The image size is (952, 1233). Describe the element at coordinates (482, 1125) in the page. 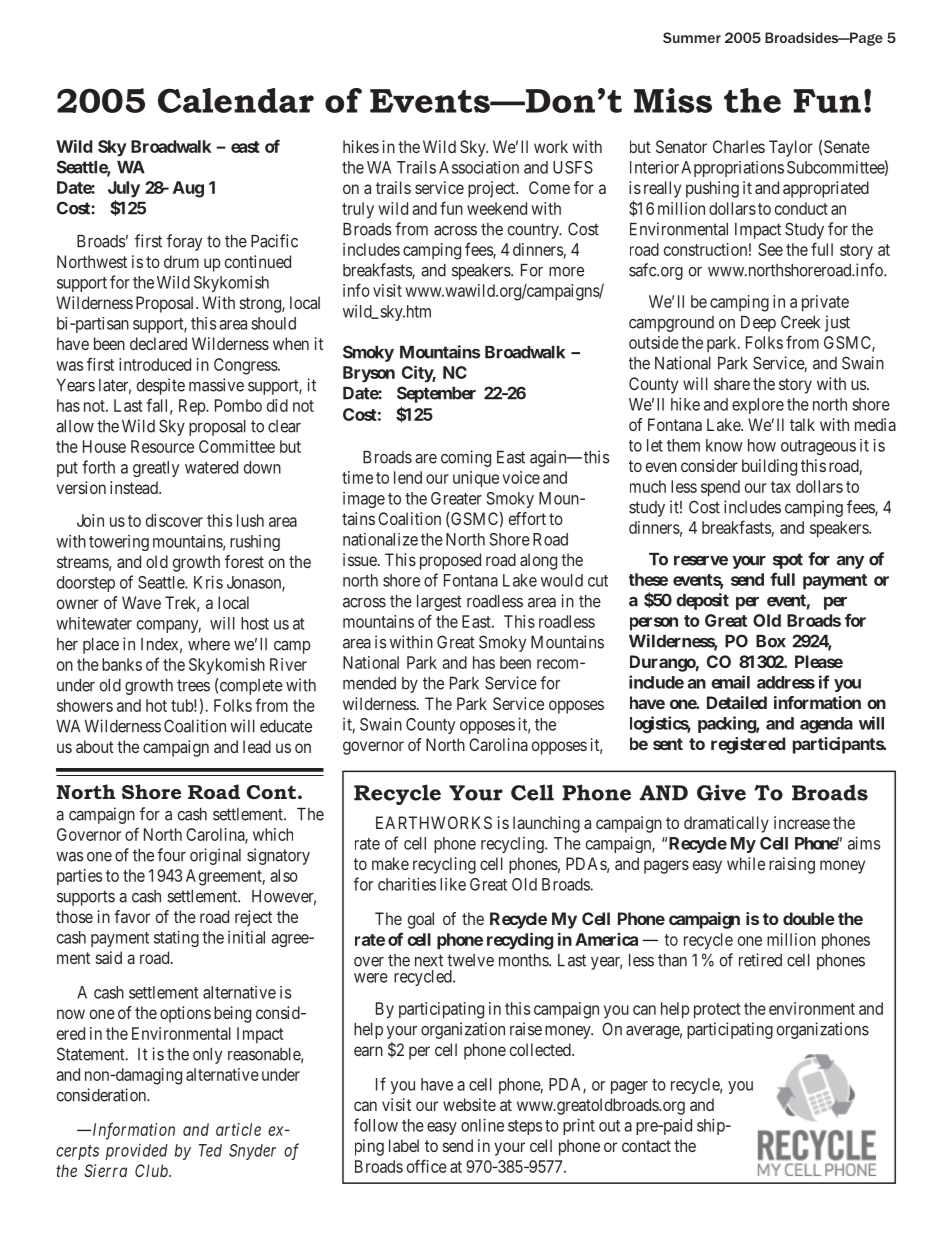

I see `online` at that location.
